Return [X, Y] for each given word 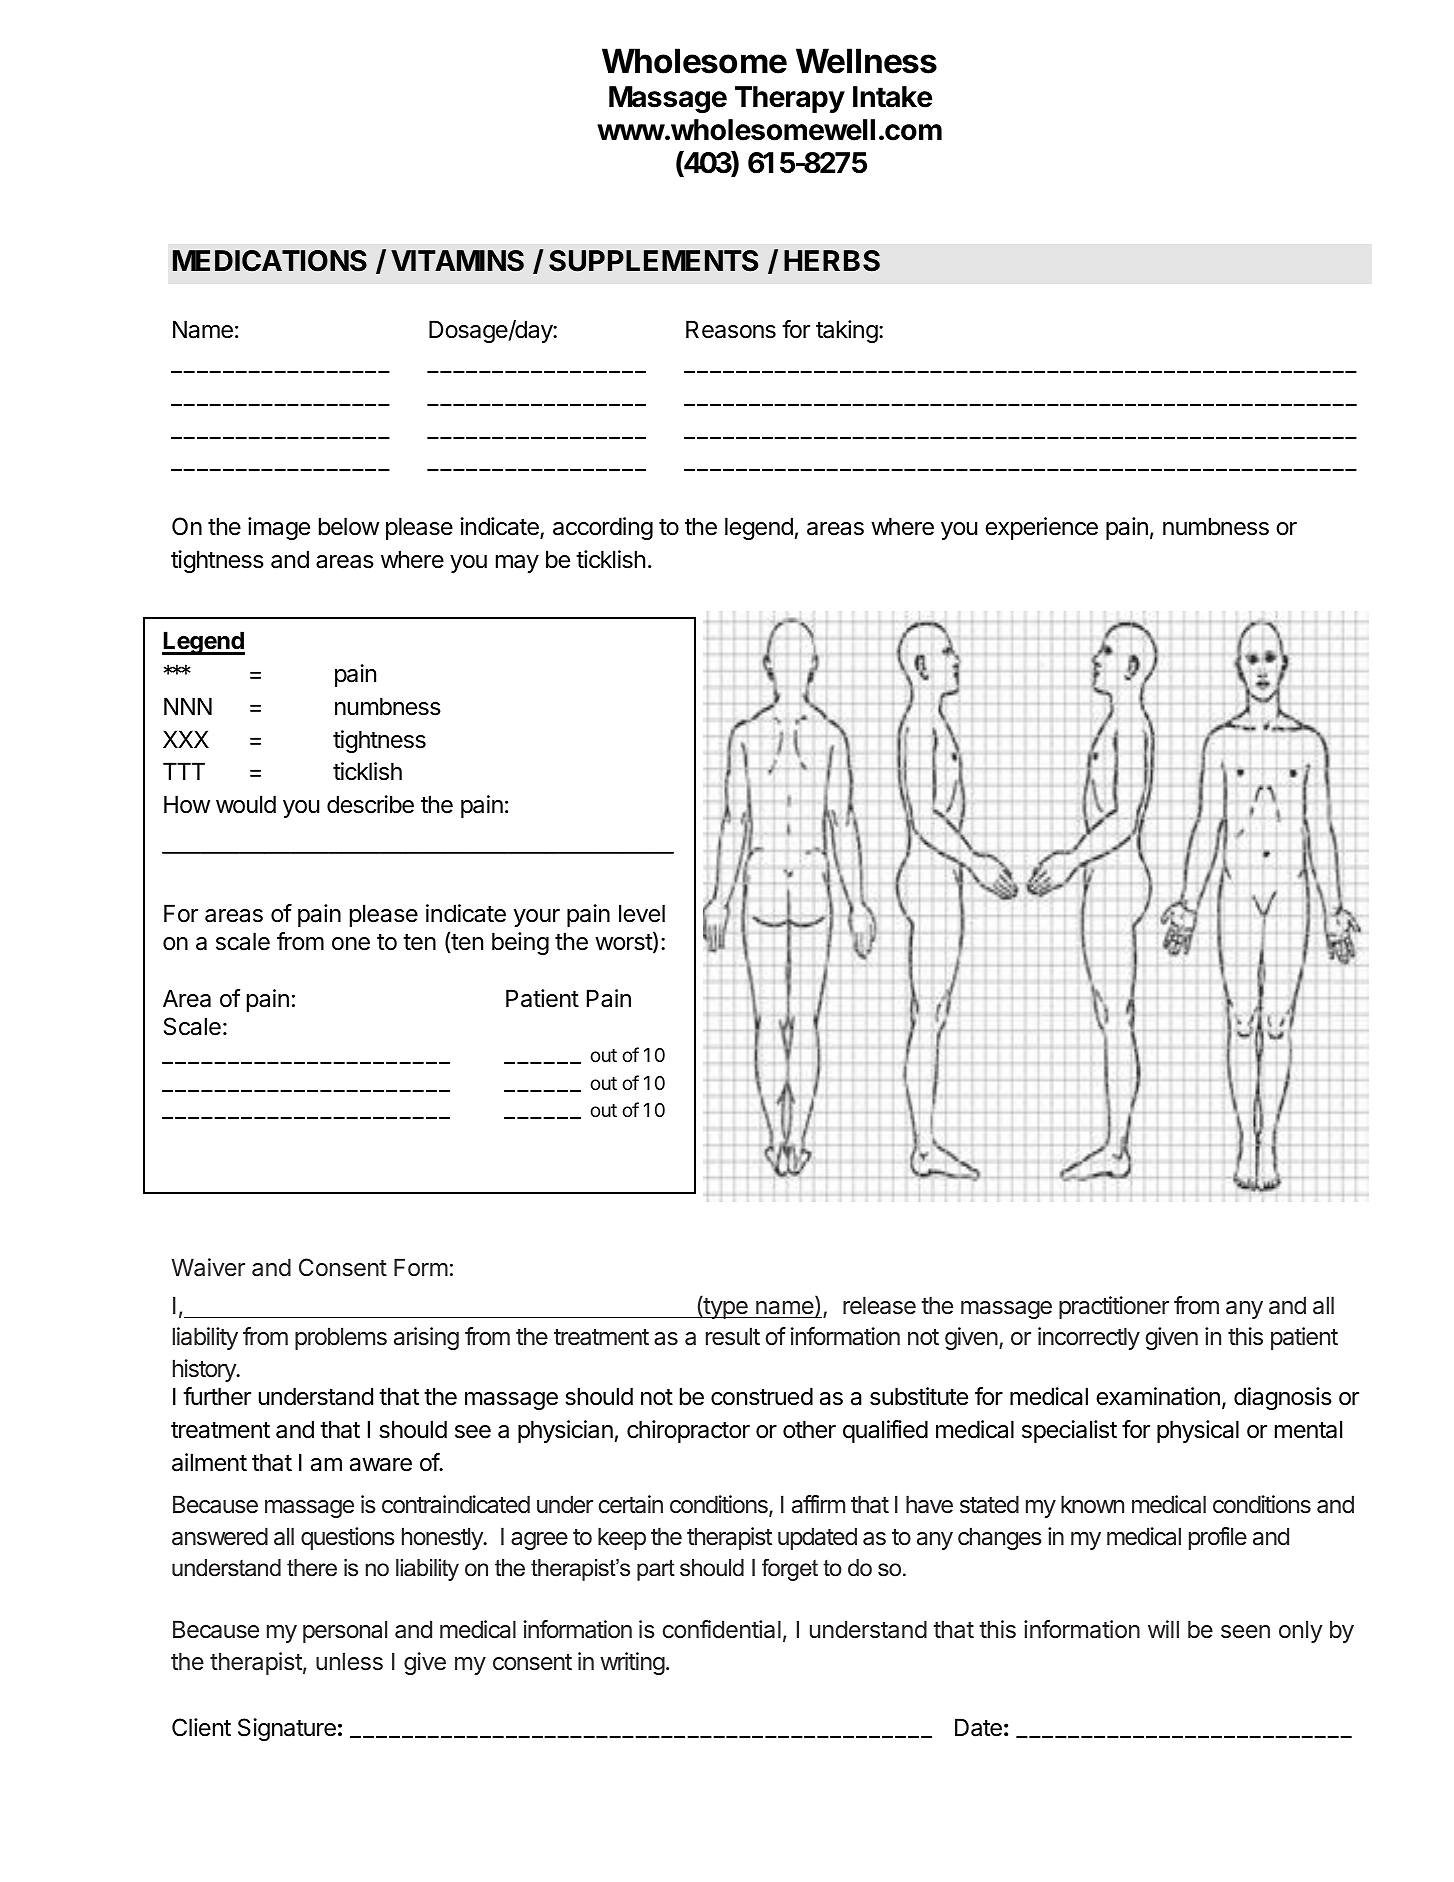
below [349, 526]
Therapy [790, 99]
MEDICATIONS [270, 261]
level [642, 913]
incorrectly [1089, 1338]
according [603, 528]
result [733, 1336]
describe [370, 804]
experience [1041, 528]
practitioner [1114, 1307]
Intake [892, 97]
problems [341, 1338]
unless [349, 1661]
